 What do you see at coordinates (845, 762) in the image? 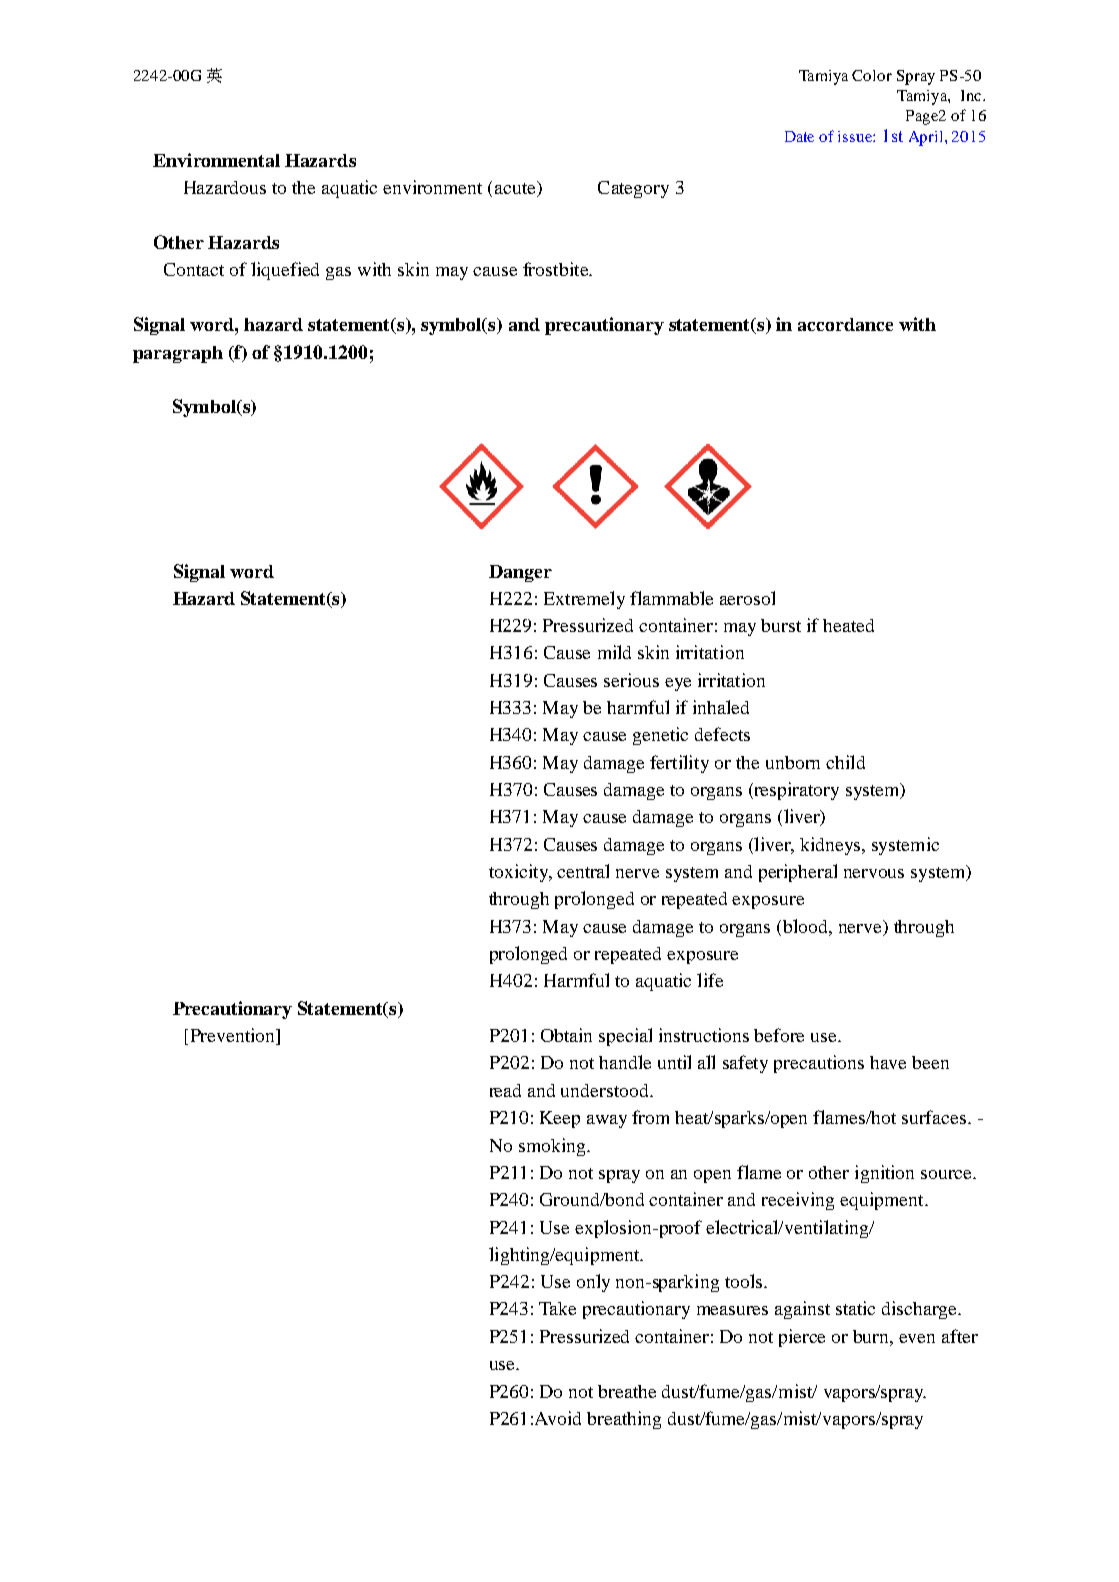
I see `child` at bounding box center [845, 762].
